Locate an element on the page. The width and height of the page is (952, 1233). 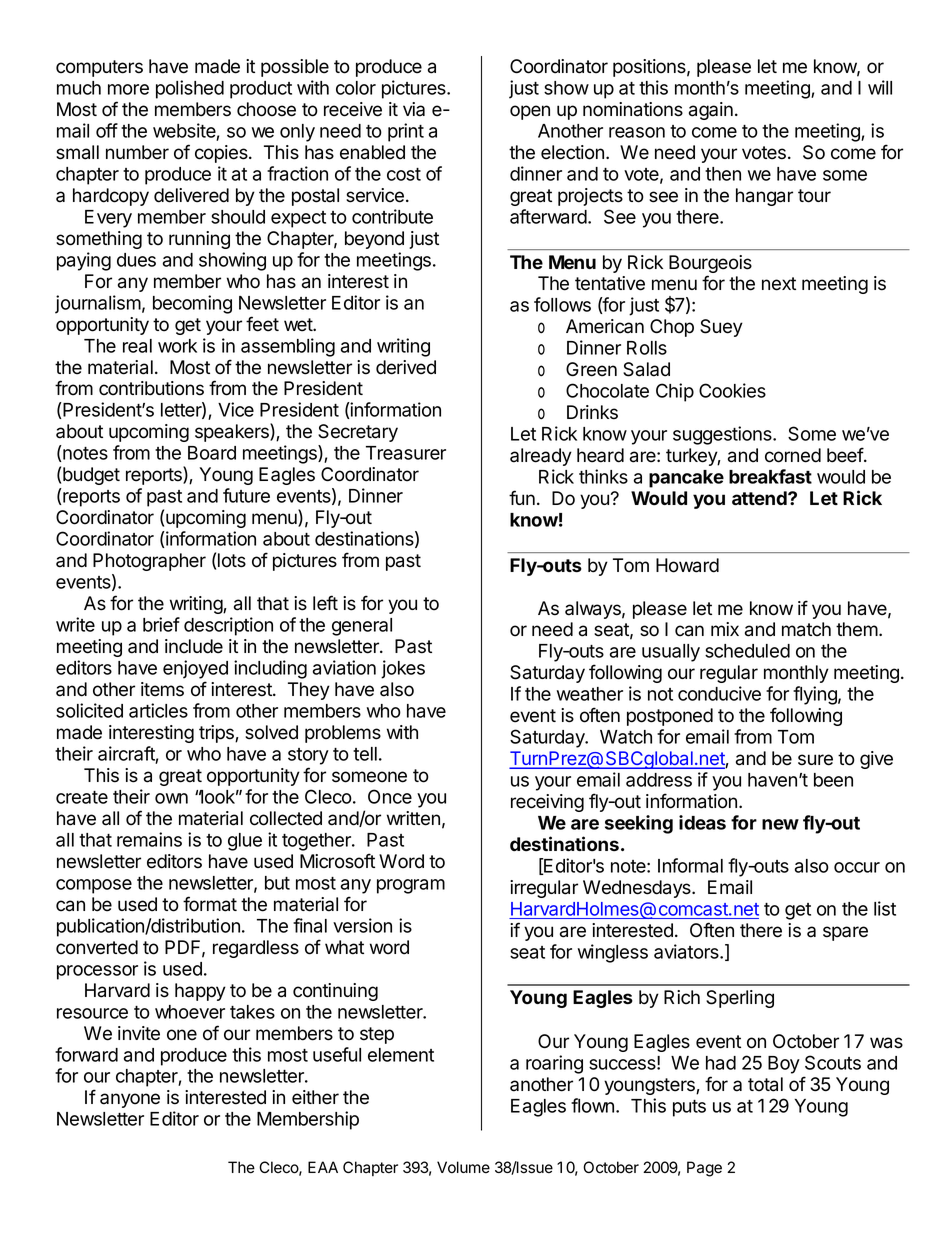
derived is located at coordinates (406, 367).
